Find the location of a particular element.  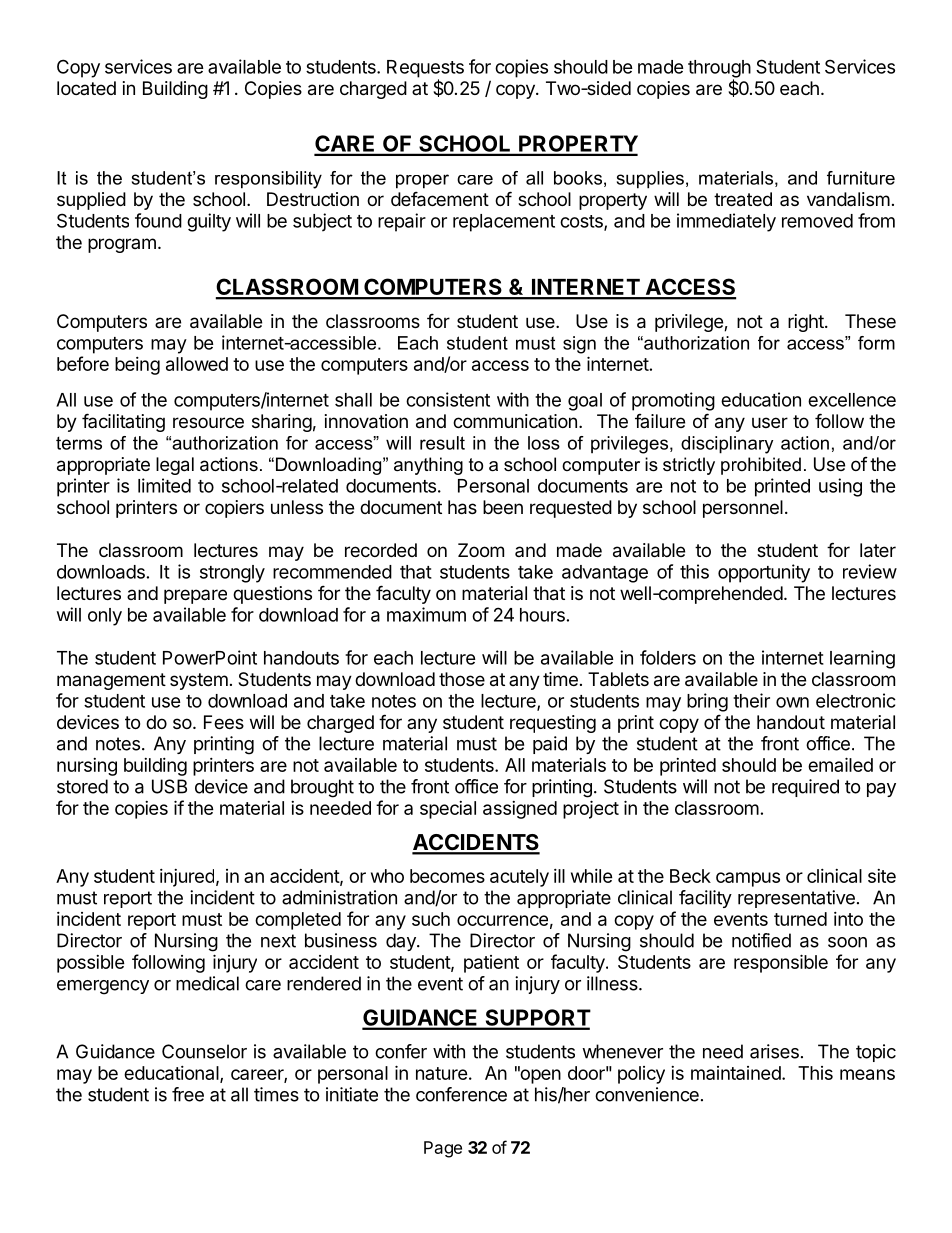

opportunity is located at coordinates (764, 573).
